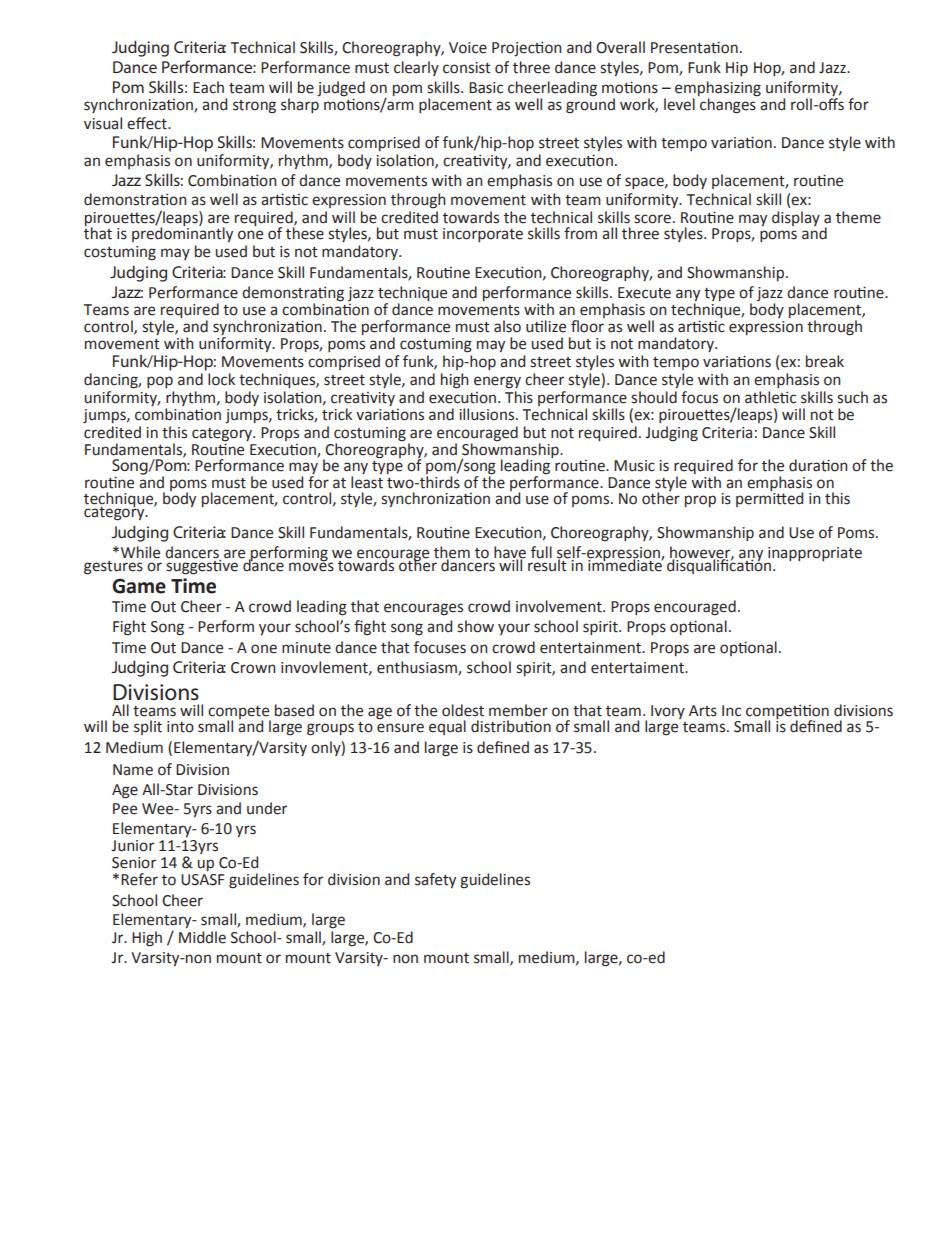  What do you see at coordinates (638, 668) in the page?
I see `entertaiment` at bounding box center [638, 668].
